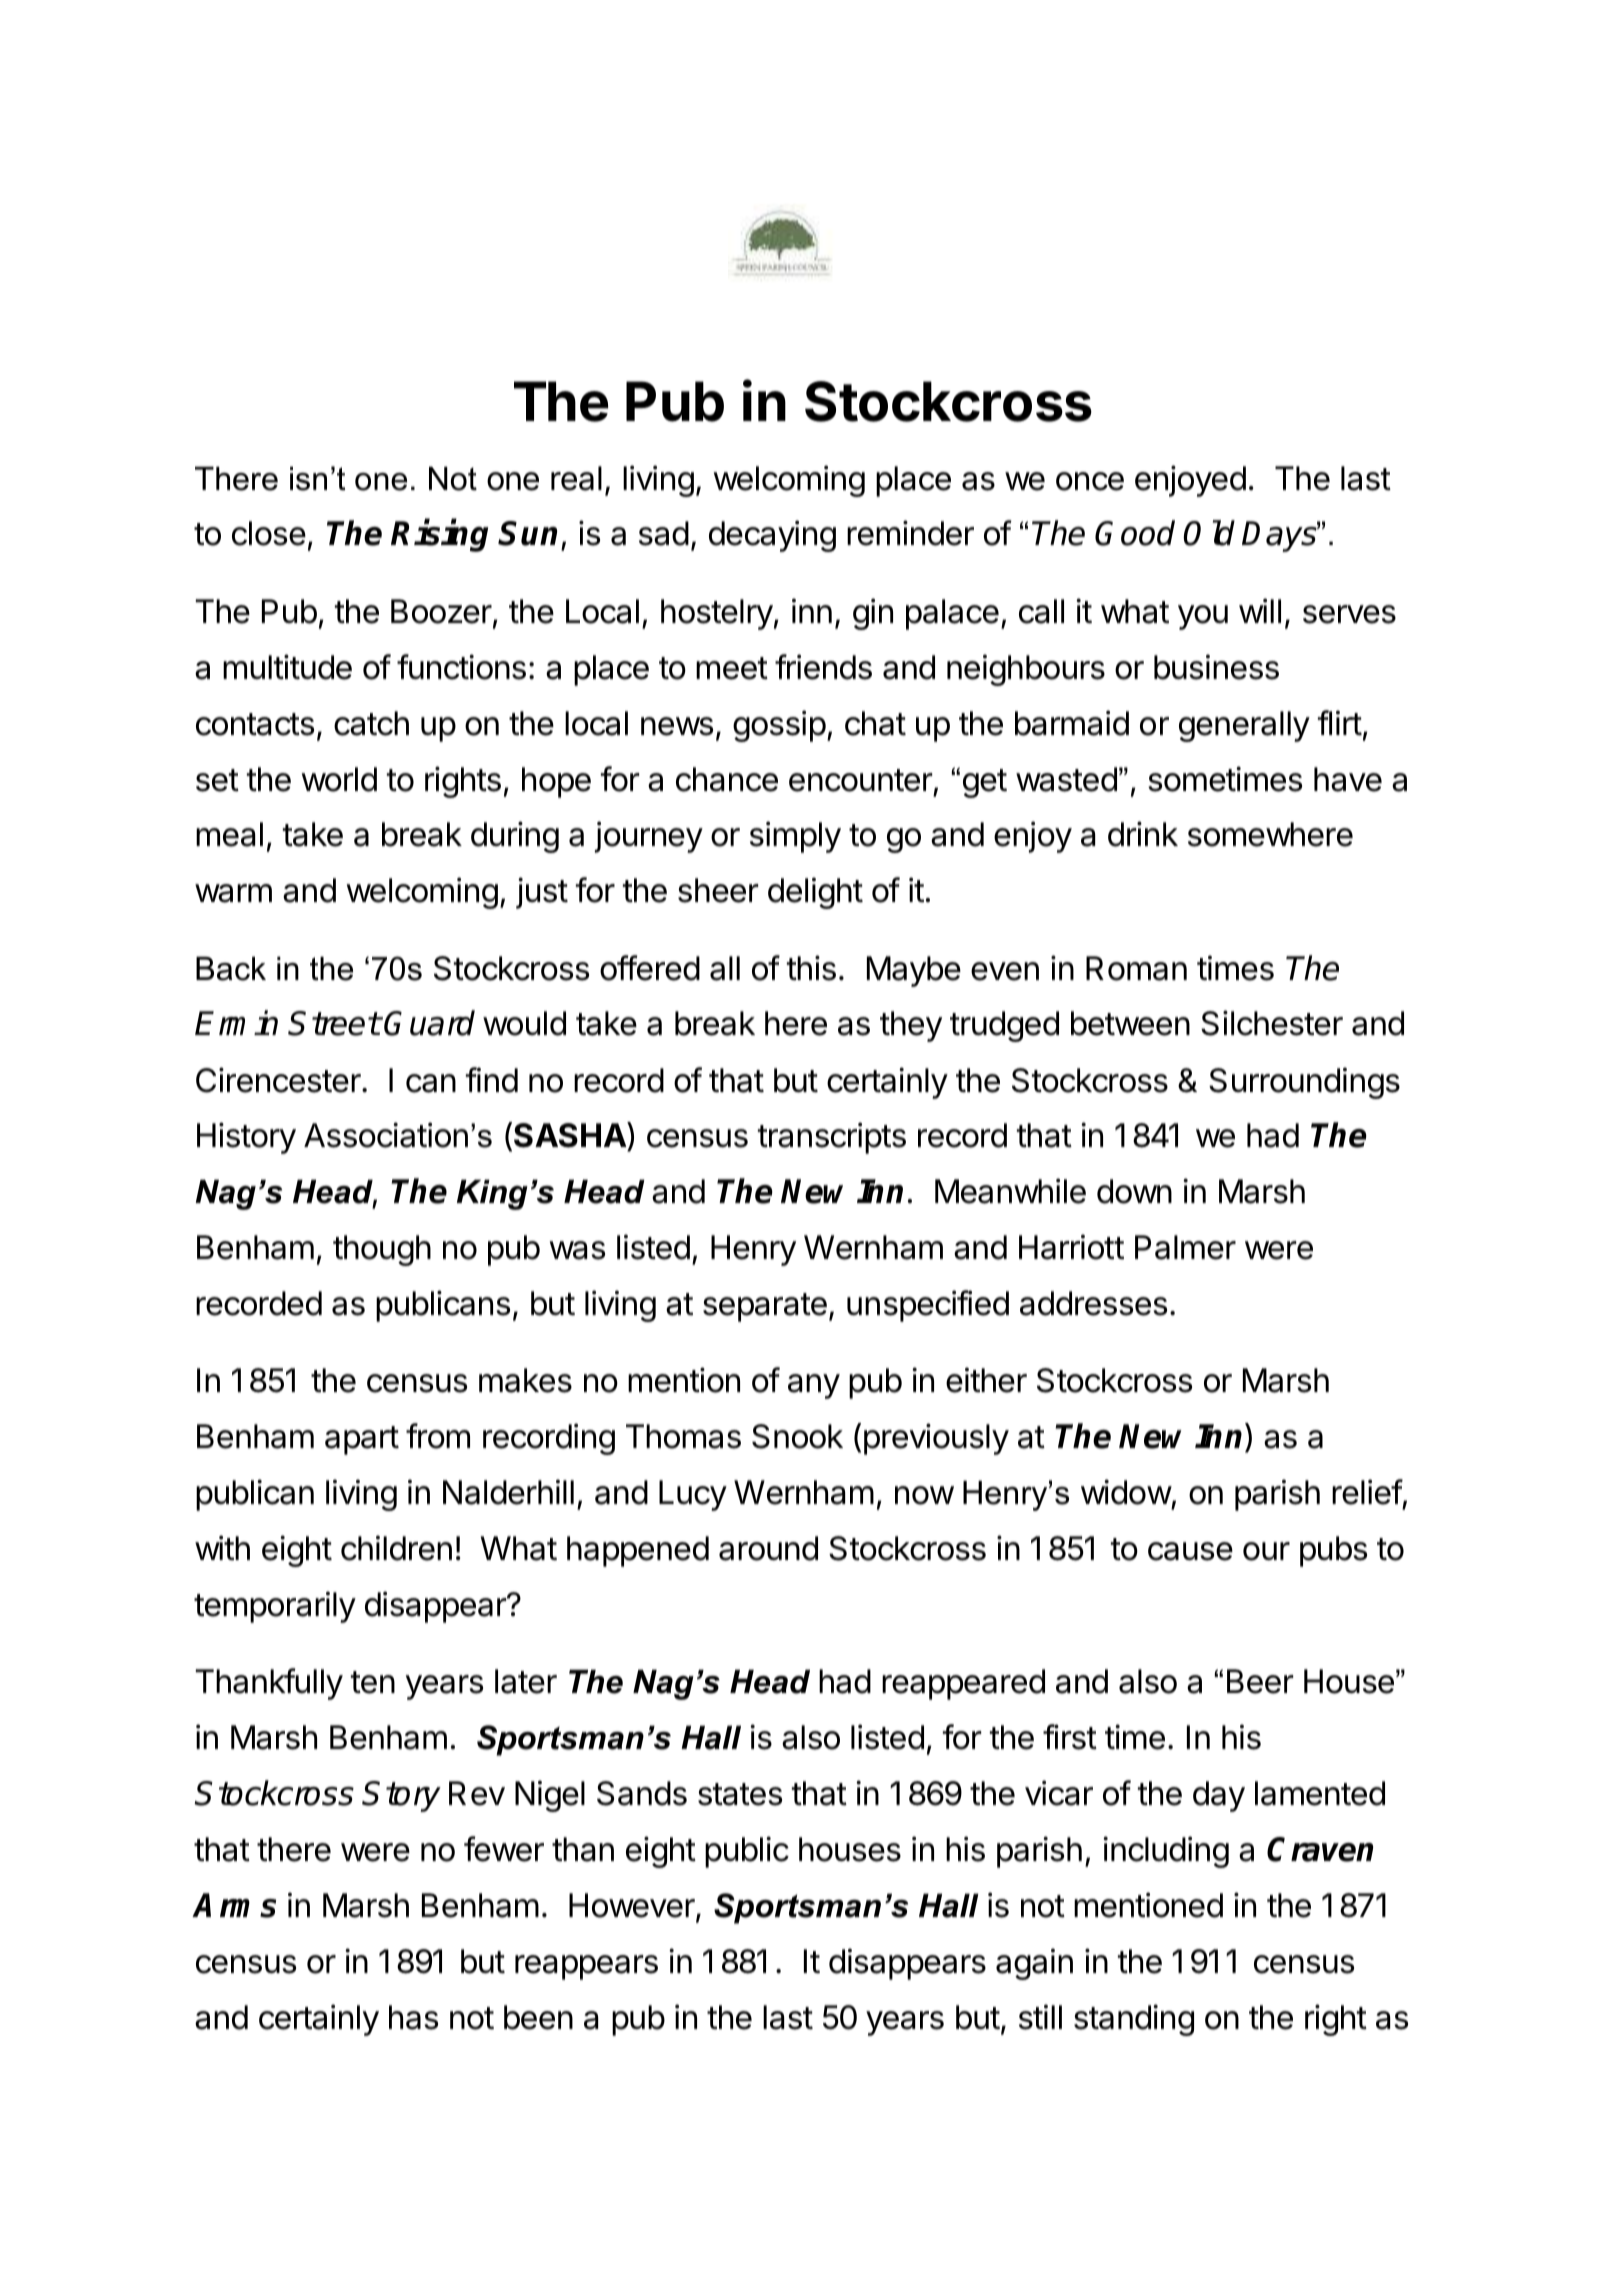  I want to click on has, so click(413, 2017).
